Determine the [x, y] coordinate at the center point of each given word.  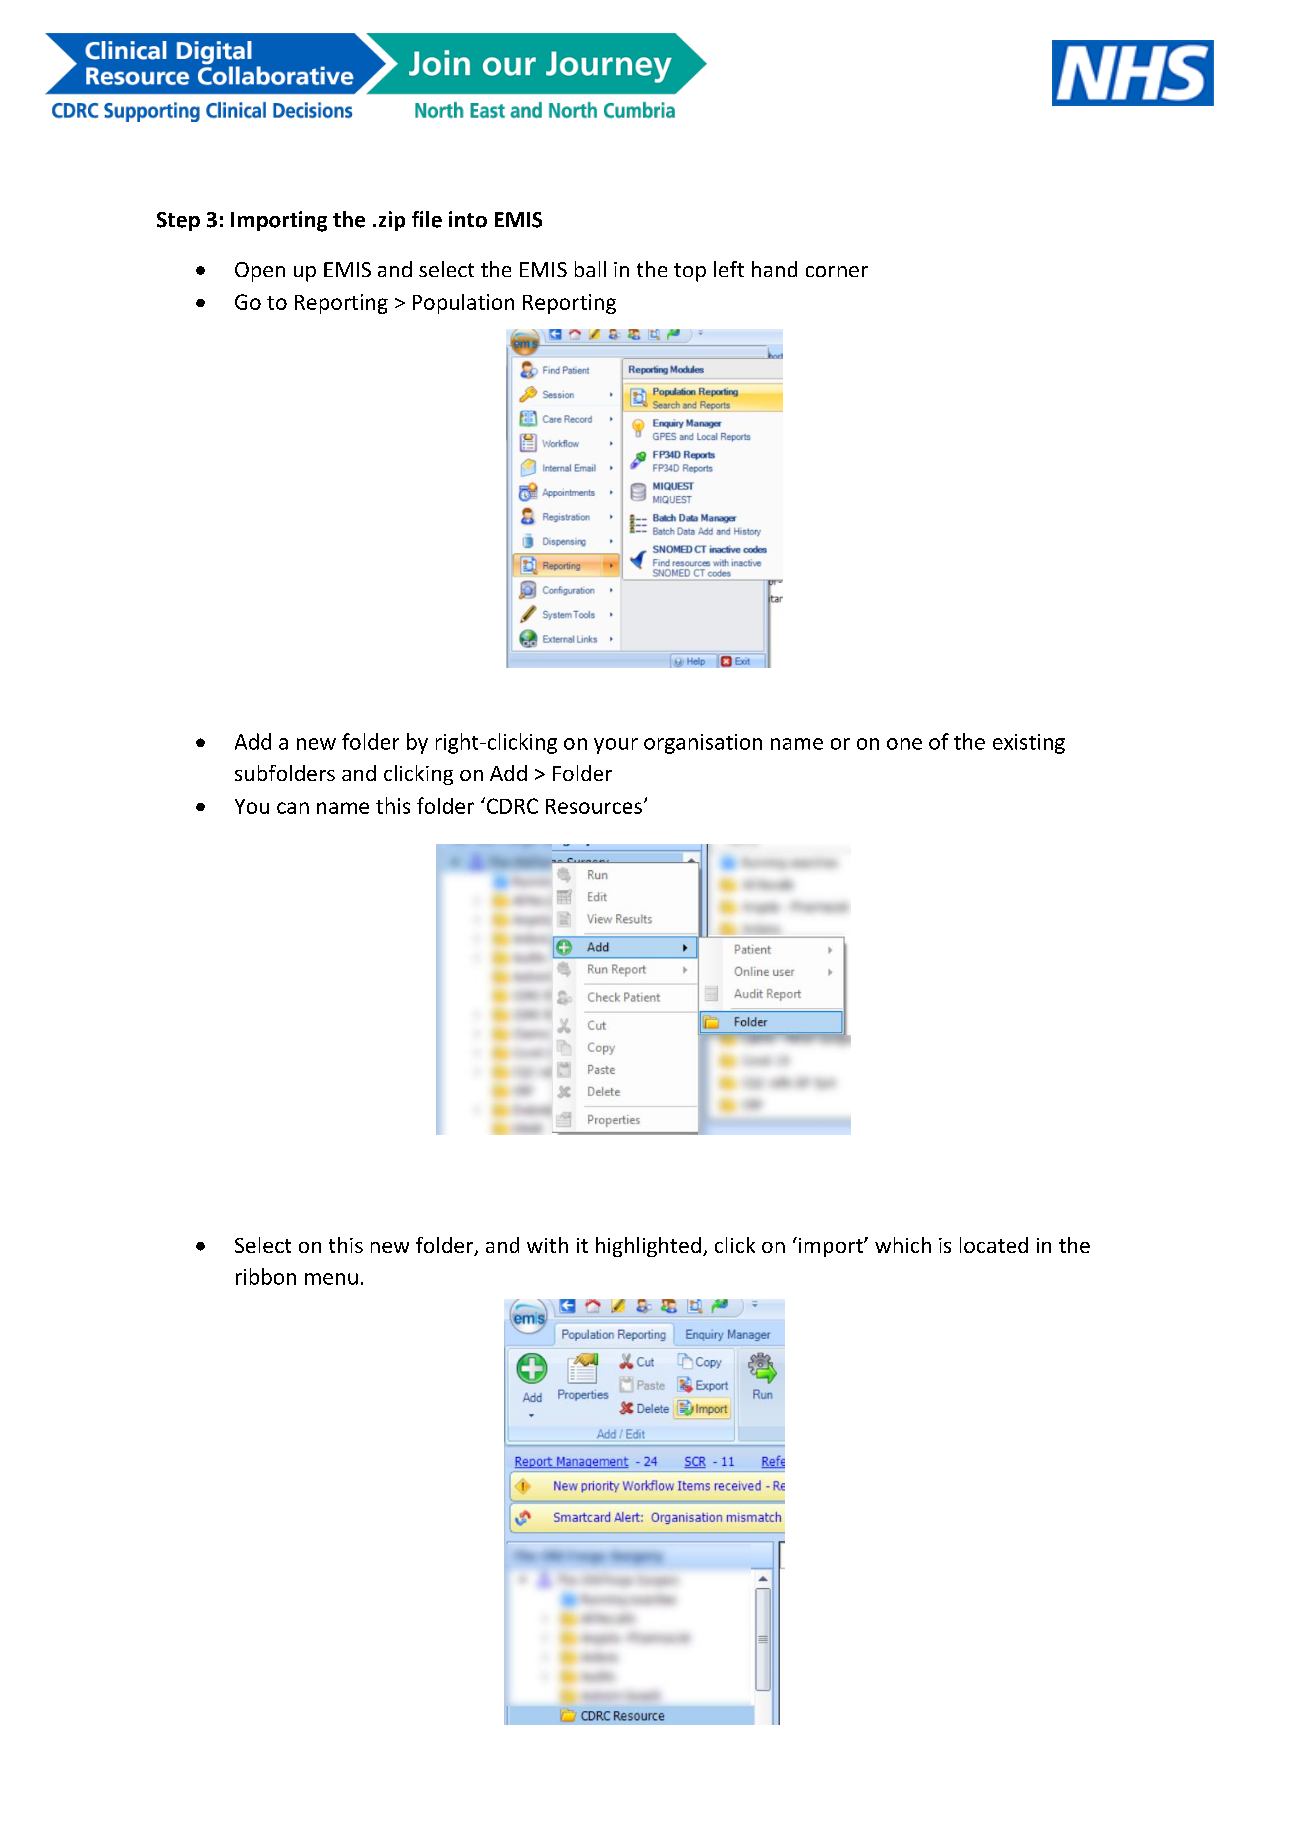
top [690, 272]
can [293, 808]
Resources [594, 806]
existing [1029, 744]
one [904, 744]
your [616, 746]
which [903, 1245]
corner [837, 271]
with [547, 1245]
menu [331, 1279]
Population [463, 304]
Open [260, 272]
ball [590, 269]
